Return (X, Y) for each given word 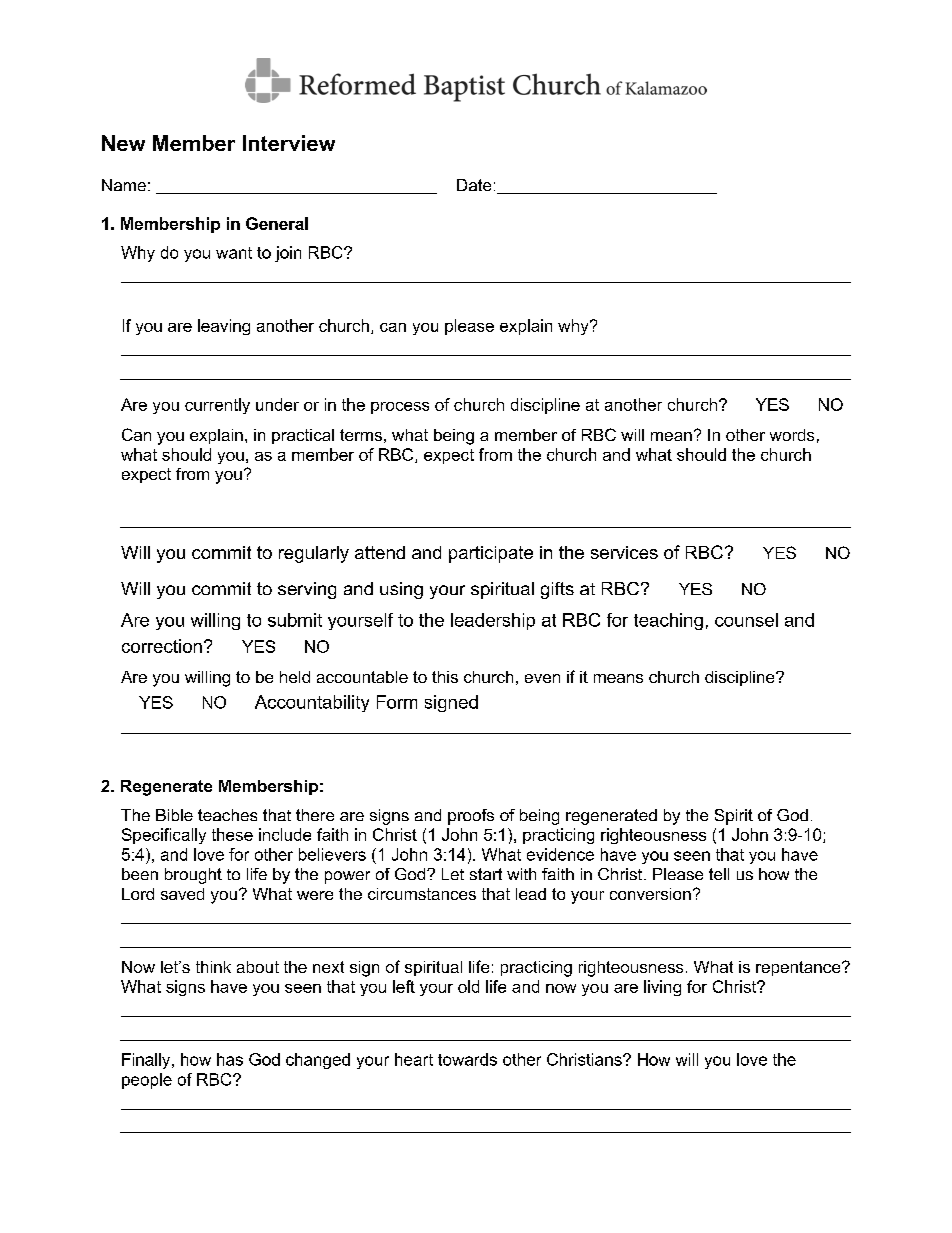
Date (474, 185)
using (401, 590)
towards (467, 1059)
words (792, 435)
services (624, 552)
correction (162, 646)
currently (217, 406)
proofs (471, 817)
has (230, 1059)
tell (719, 874)
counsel (746, 620)
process (400, 408)
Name (124, 185)
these (232, 834)
